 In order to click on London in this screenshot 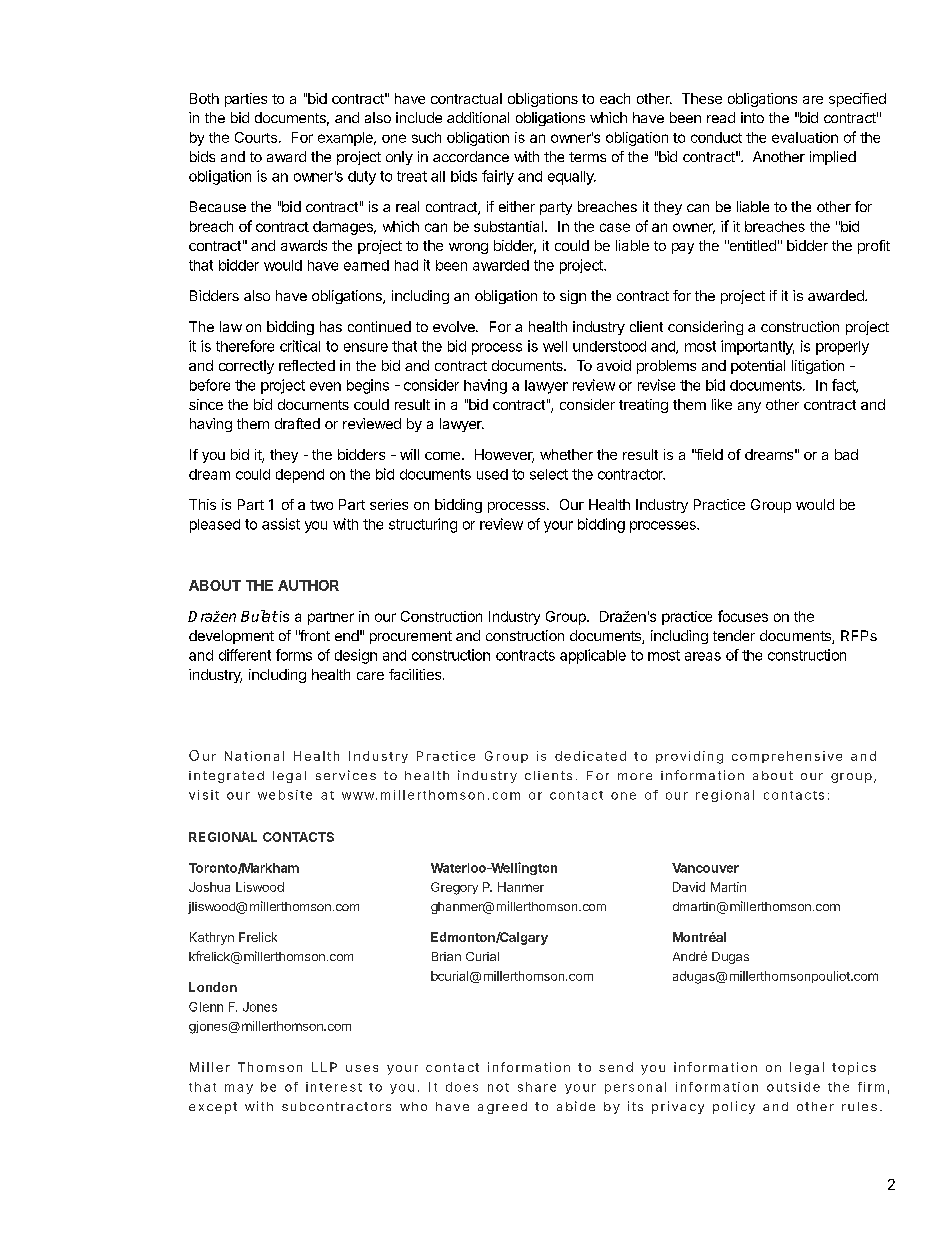, I will do `click(213, 987)`.
